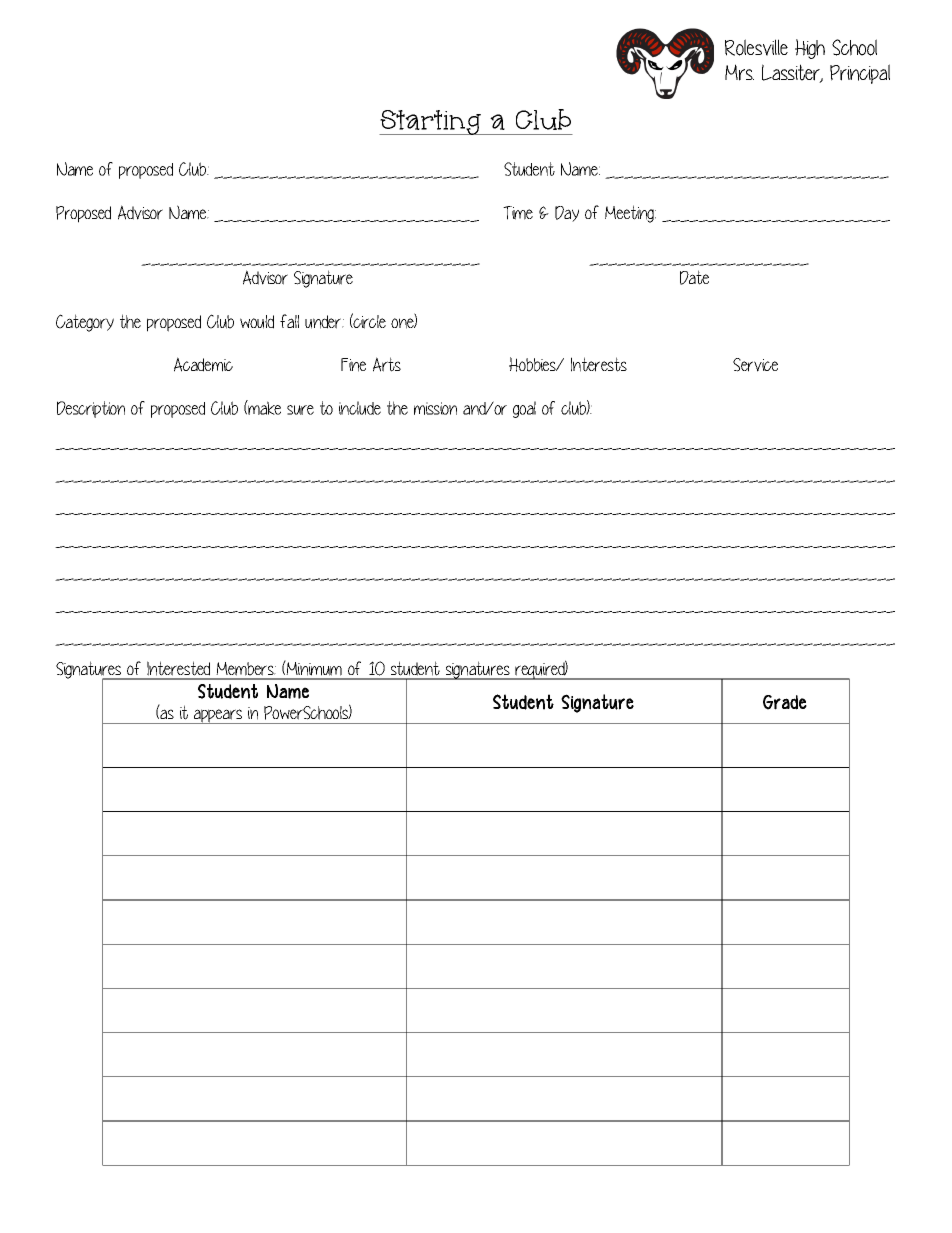 Image resolution: width=952 pixels, height=1233 pixels. What do you see at coordinates (810, 49) in the image?
I see `High` at bounding box center [810, 49].
